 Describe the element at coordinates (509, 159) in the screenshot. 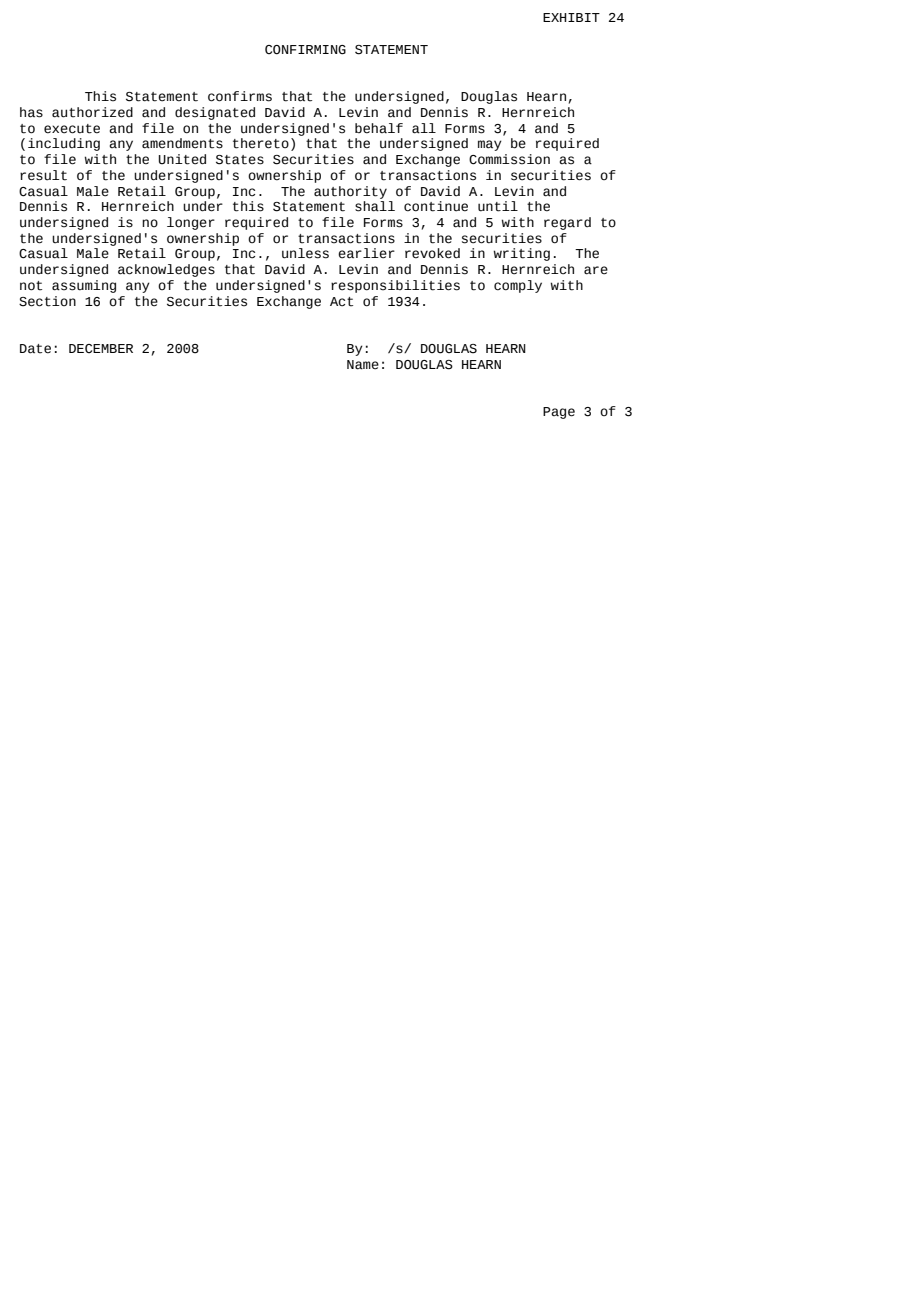

I see `Commission` at that location.
